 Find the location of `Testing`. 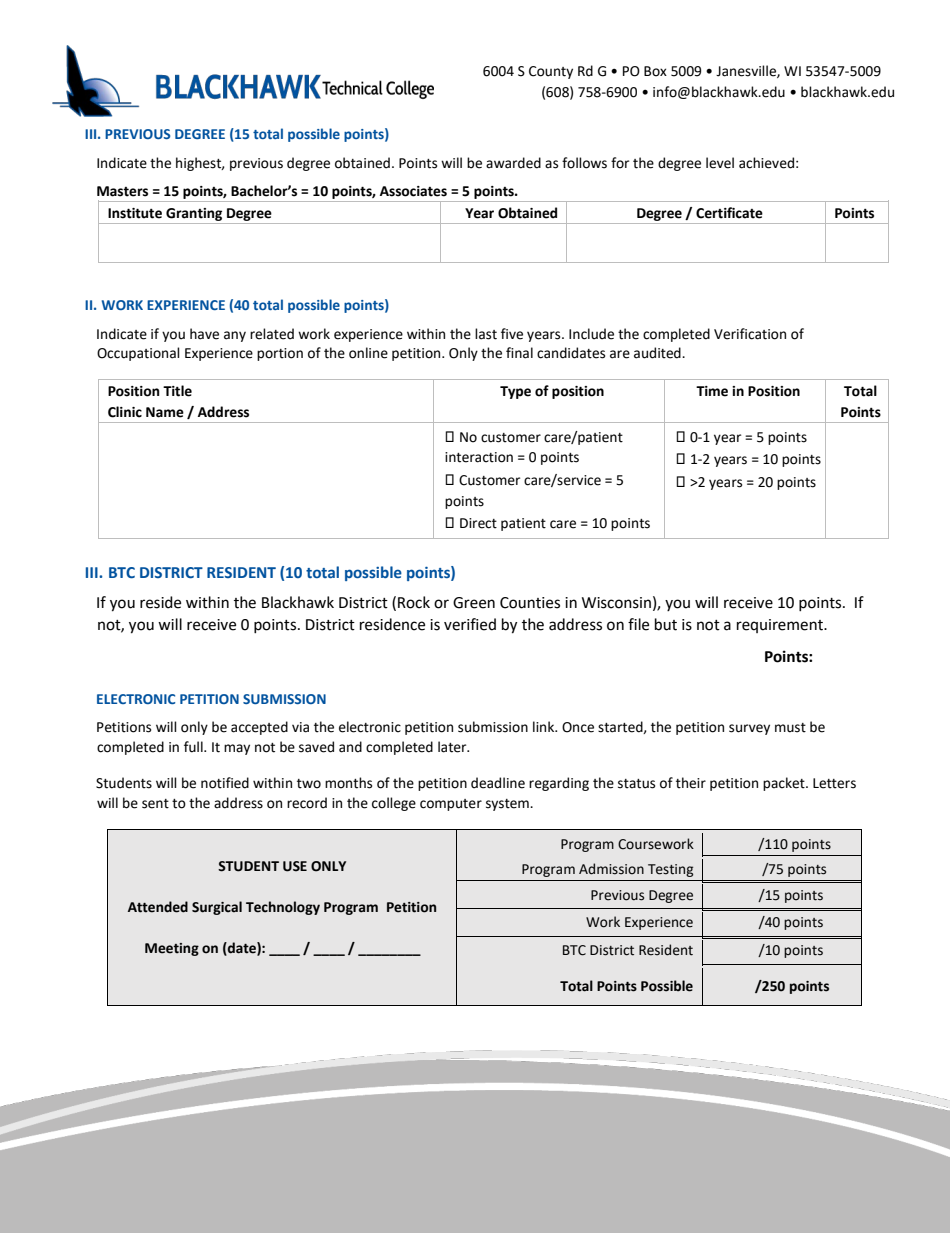

Testing is located at coordinates (670, 870).
